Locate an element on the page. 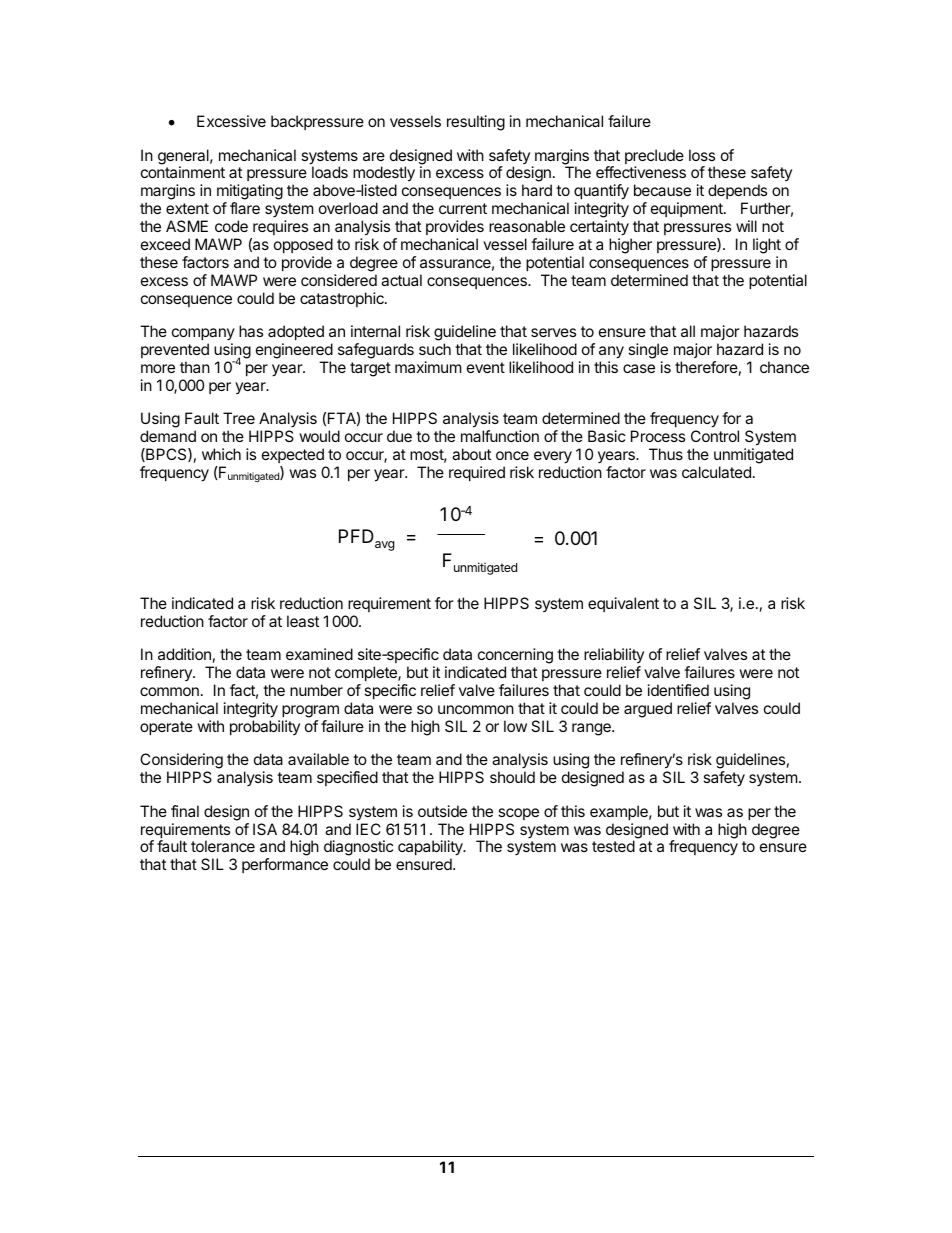 The image size is (952, 1233). containment is located at coordinates (183, 172).
